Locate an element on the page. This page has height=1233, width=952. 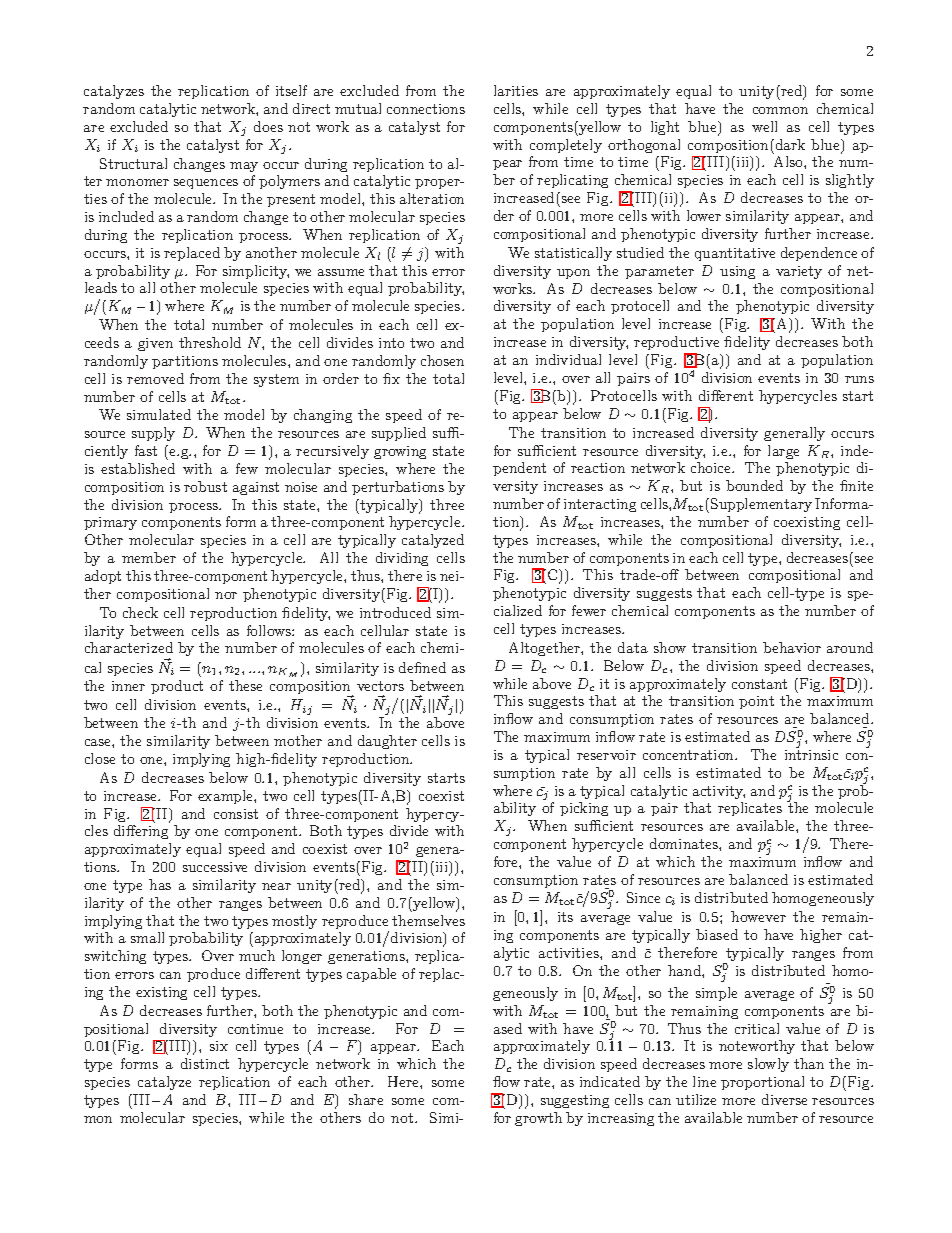
introduced is located at coordinates (395, 612).
